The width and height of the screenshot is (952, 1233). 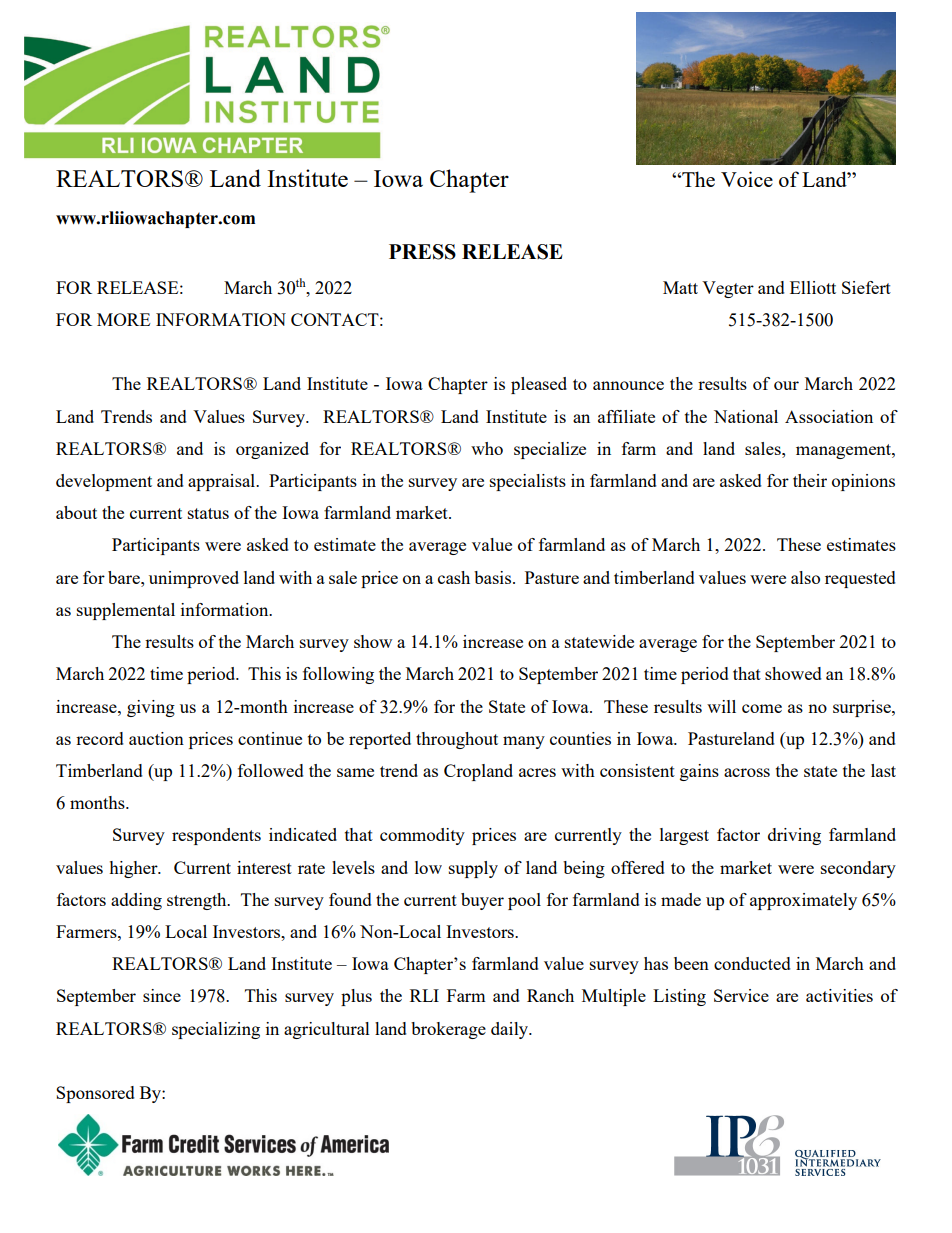 What do you see at coordinates (528, 482) in the screenshot?
I see `specialists` at bounding box center [528, 482].
